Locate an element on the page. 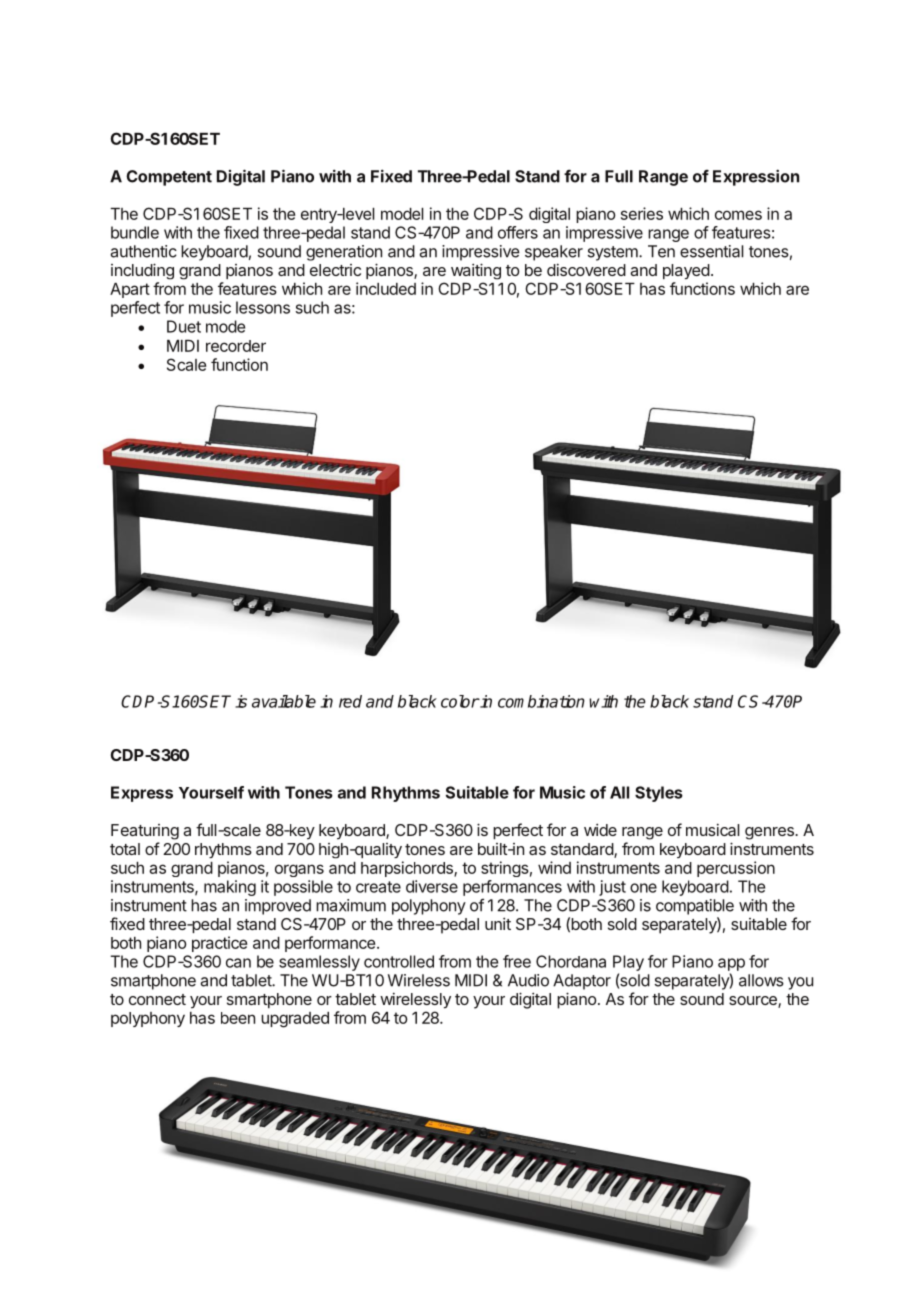  combination is located at coordinates (541, 701).
